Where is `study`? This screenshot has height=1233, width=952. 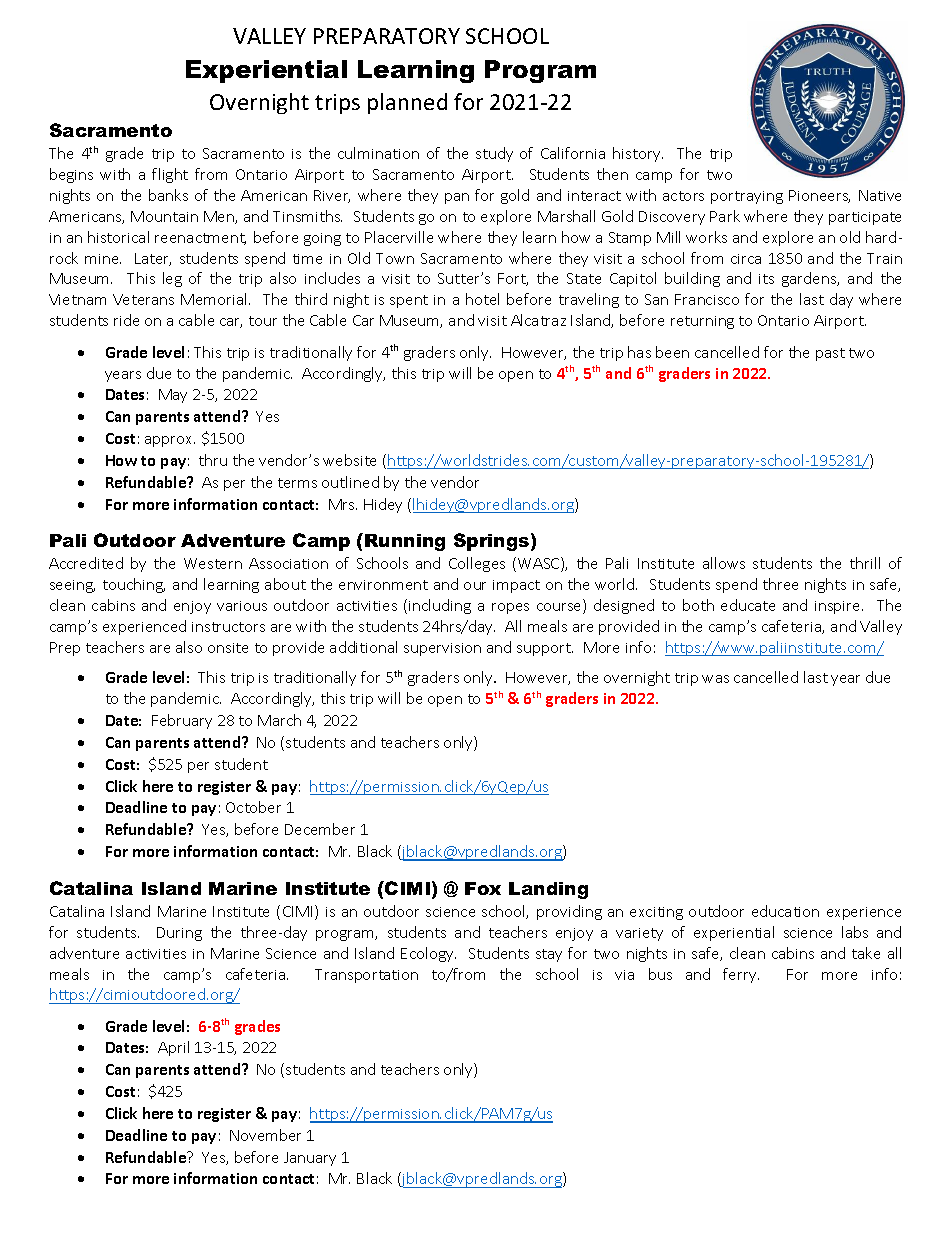 study is located at coordinates (494, 154).
